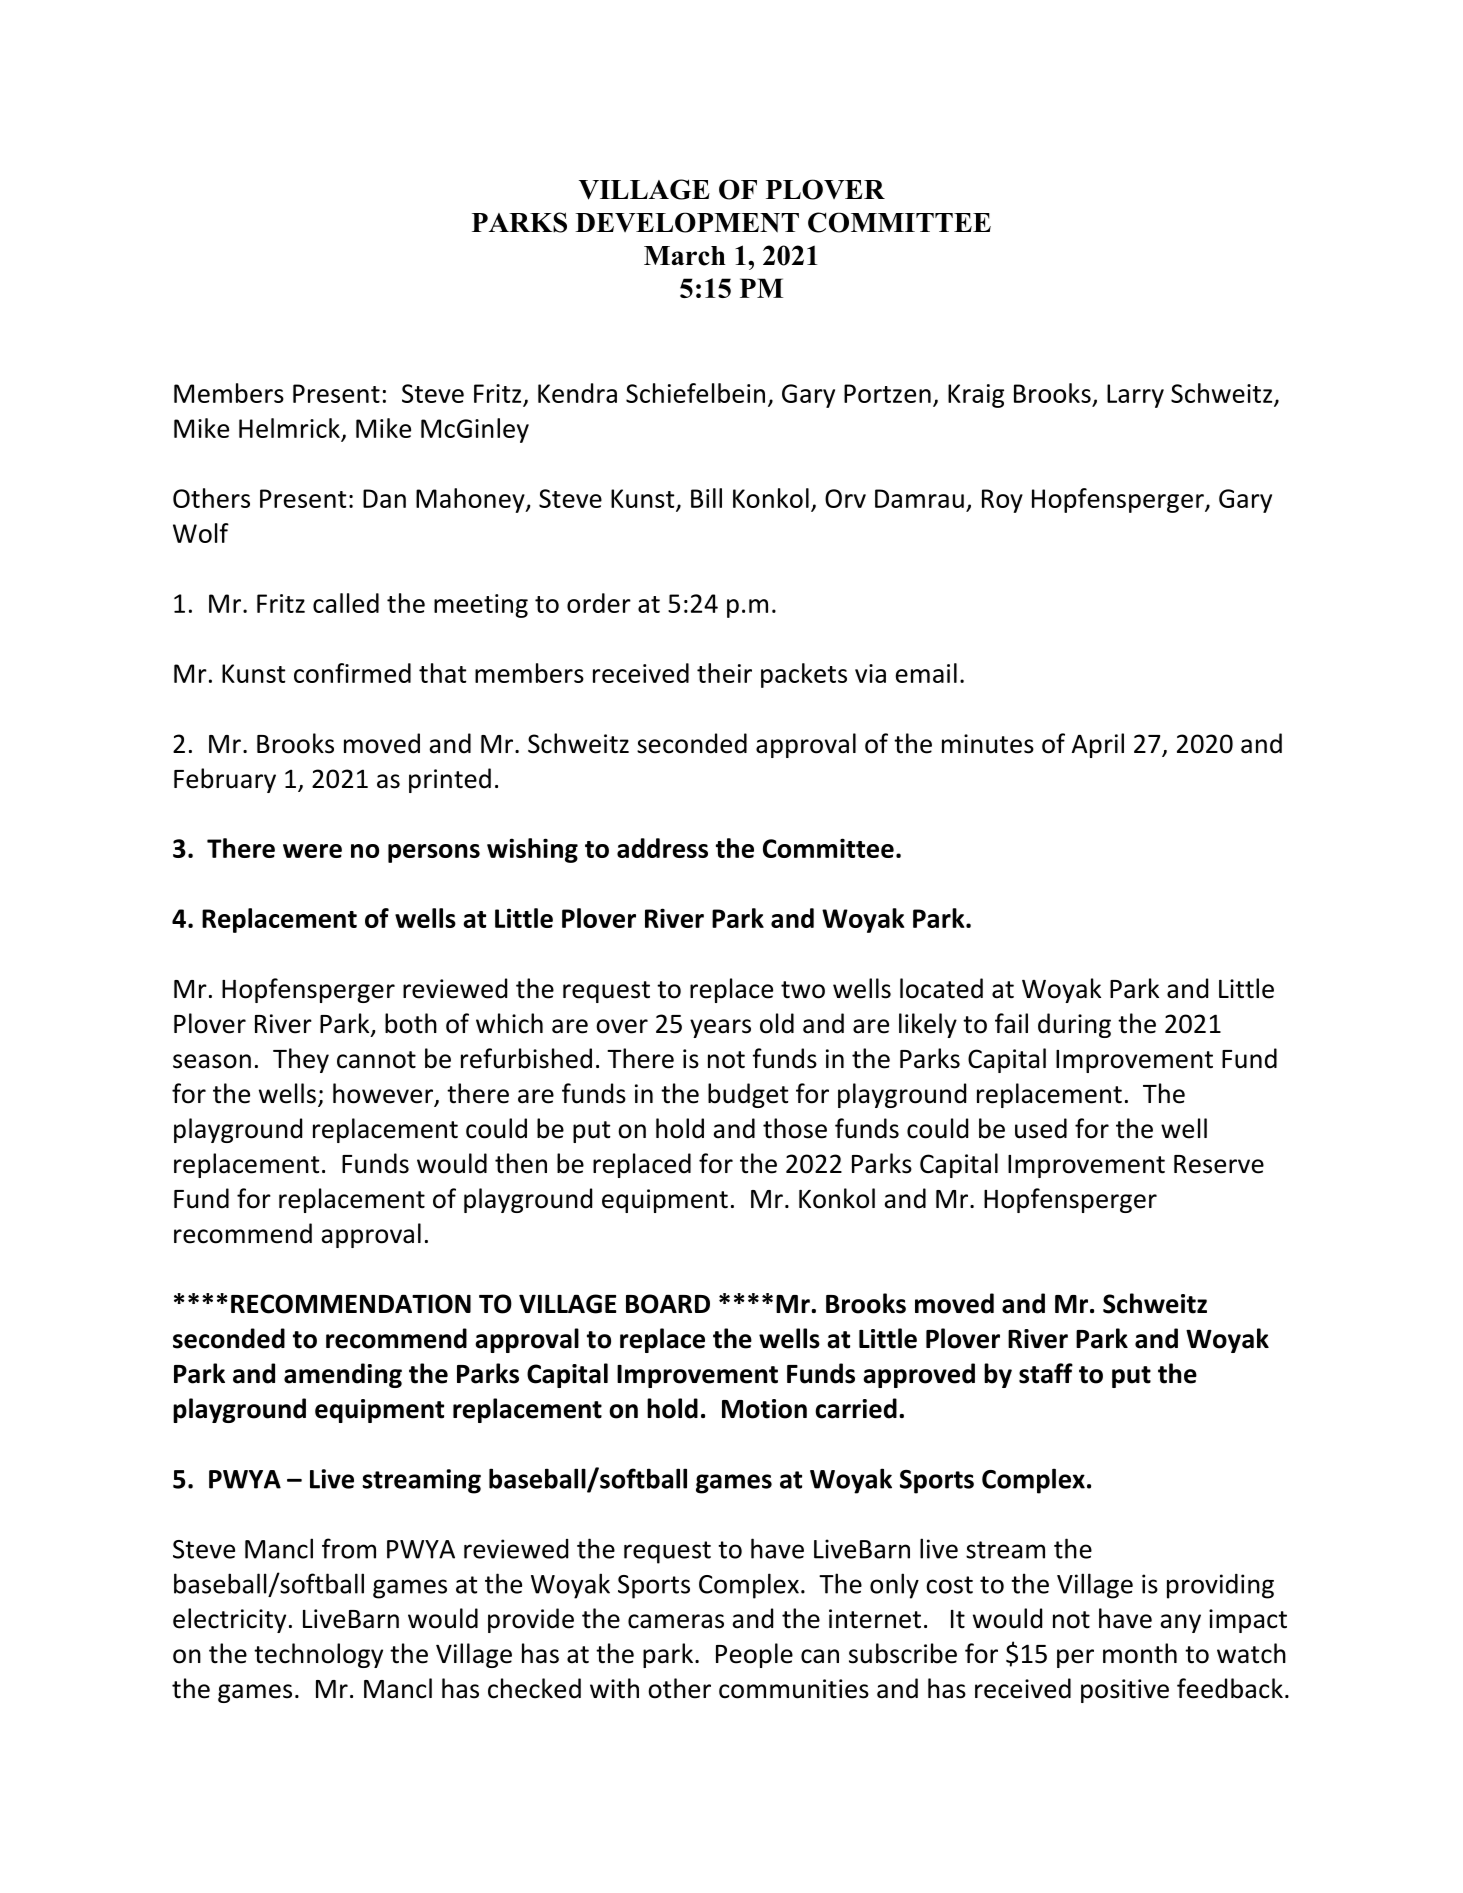  What do you see at coordinates (685, 256) in the screenshot?
I see `March` at bounding box center [685, 256].
